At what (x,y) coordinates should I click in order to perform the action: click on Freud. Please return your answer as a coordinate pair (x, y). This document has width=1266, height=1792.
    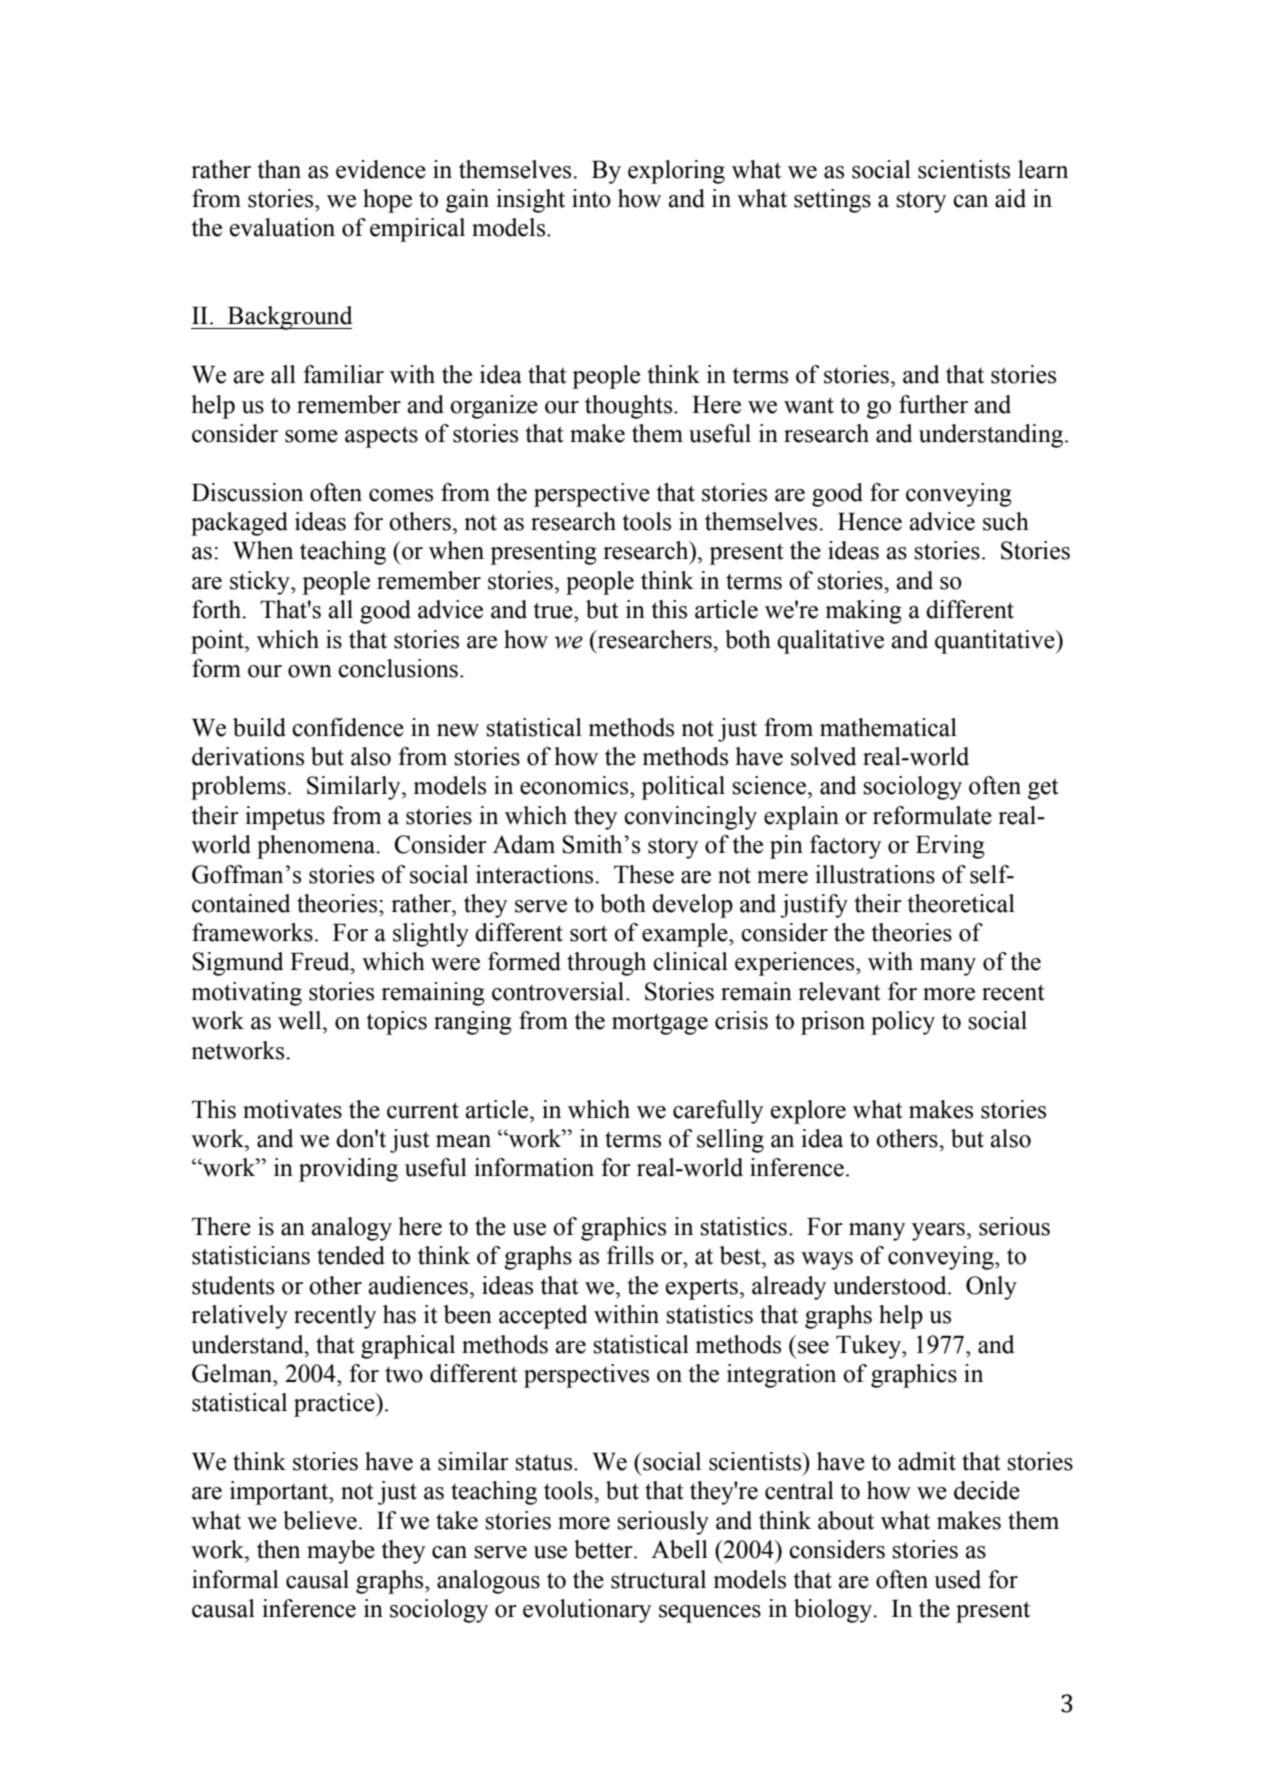
    Looking at the image, I should click on (321, 961).
